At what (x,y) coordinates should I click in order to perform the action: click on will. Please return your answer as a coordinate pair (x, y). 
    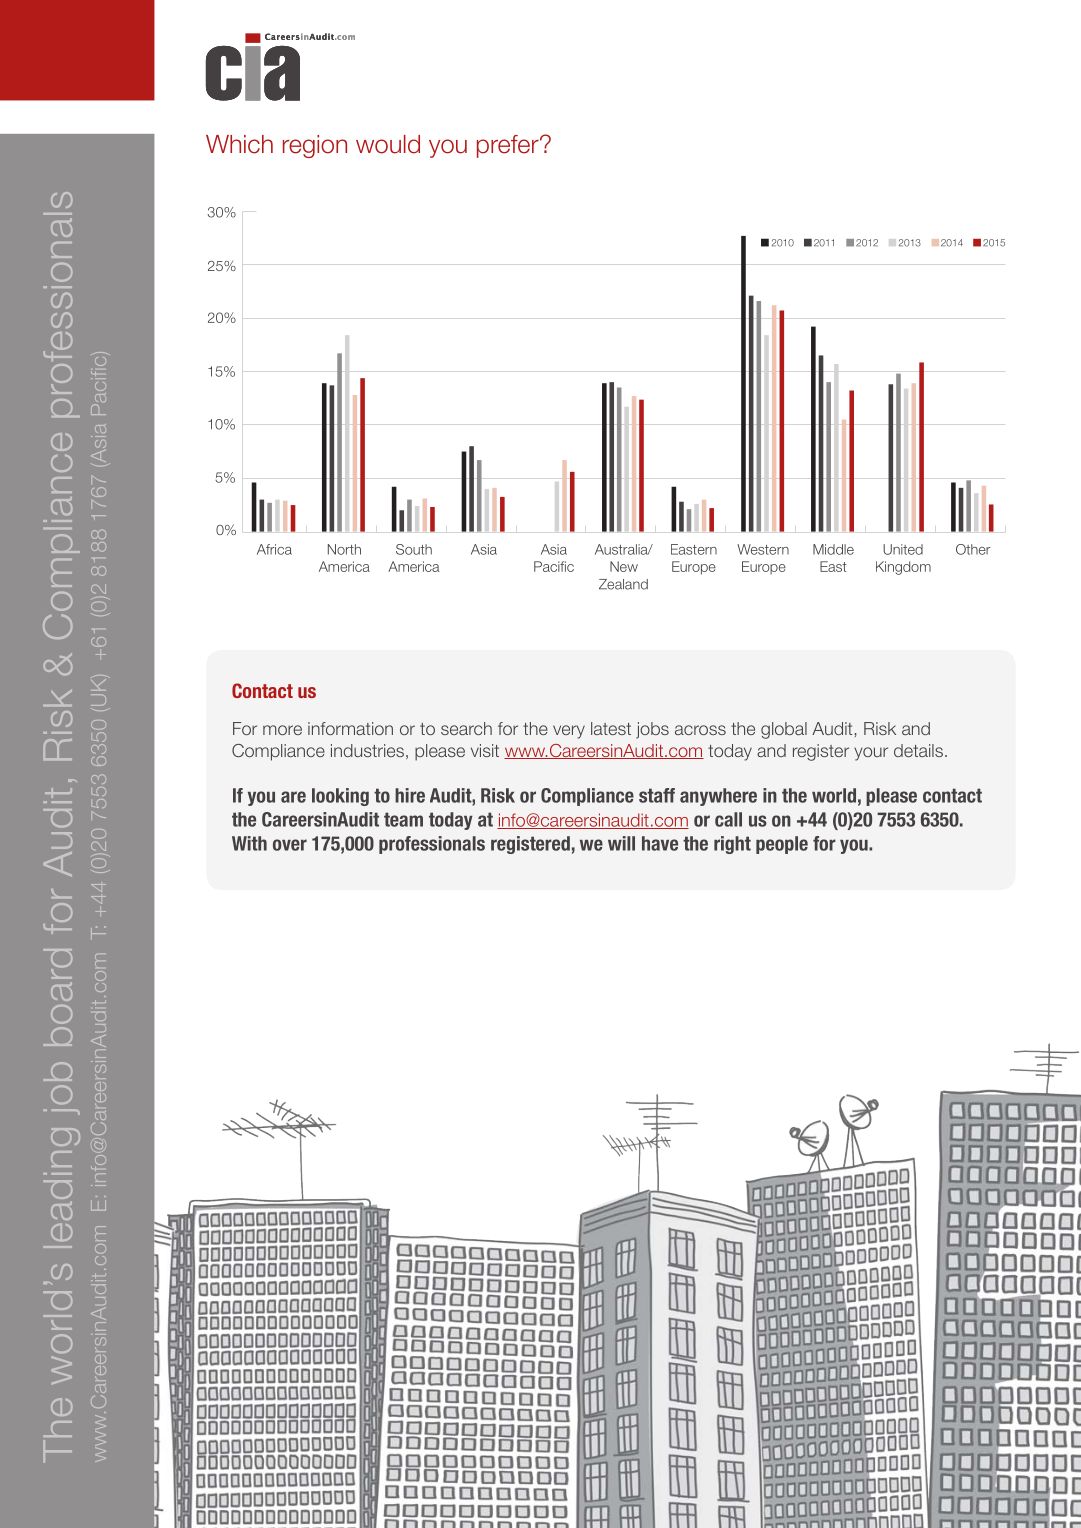
    Looking at the image, I should click on (621, 843).
